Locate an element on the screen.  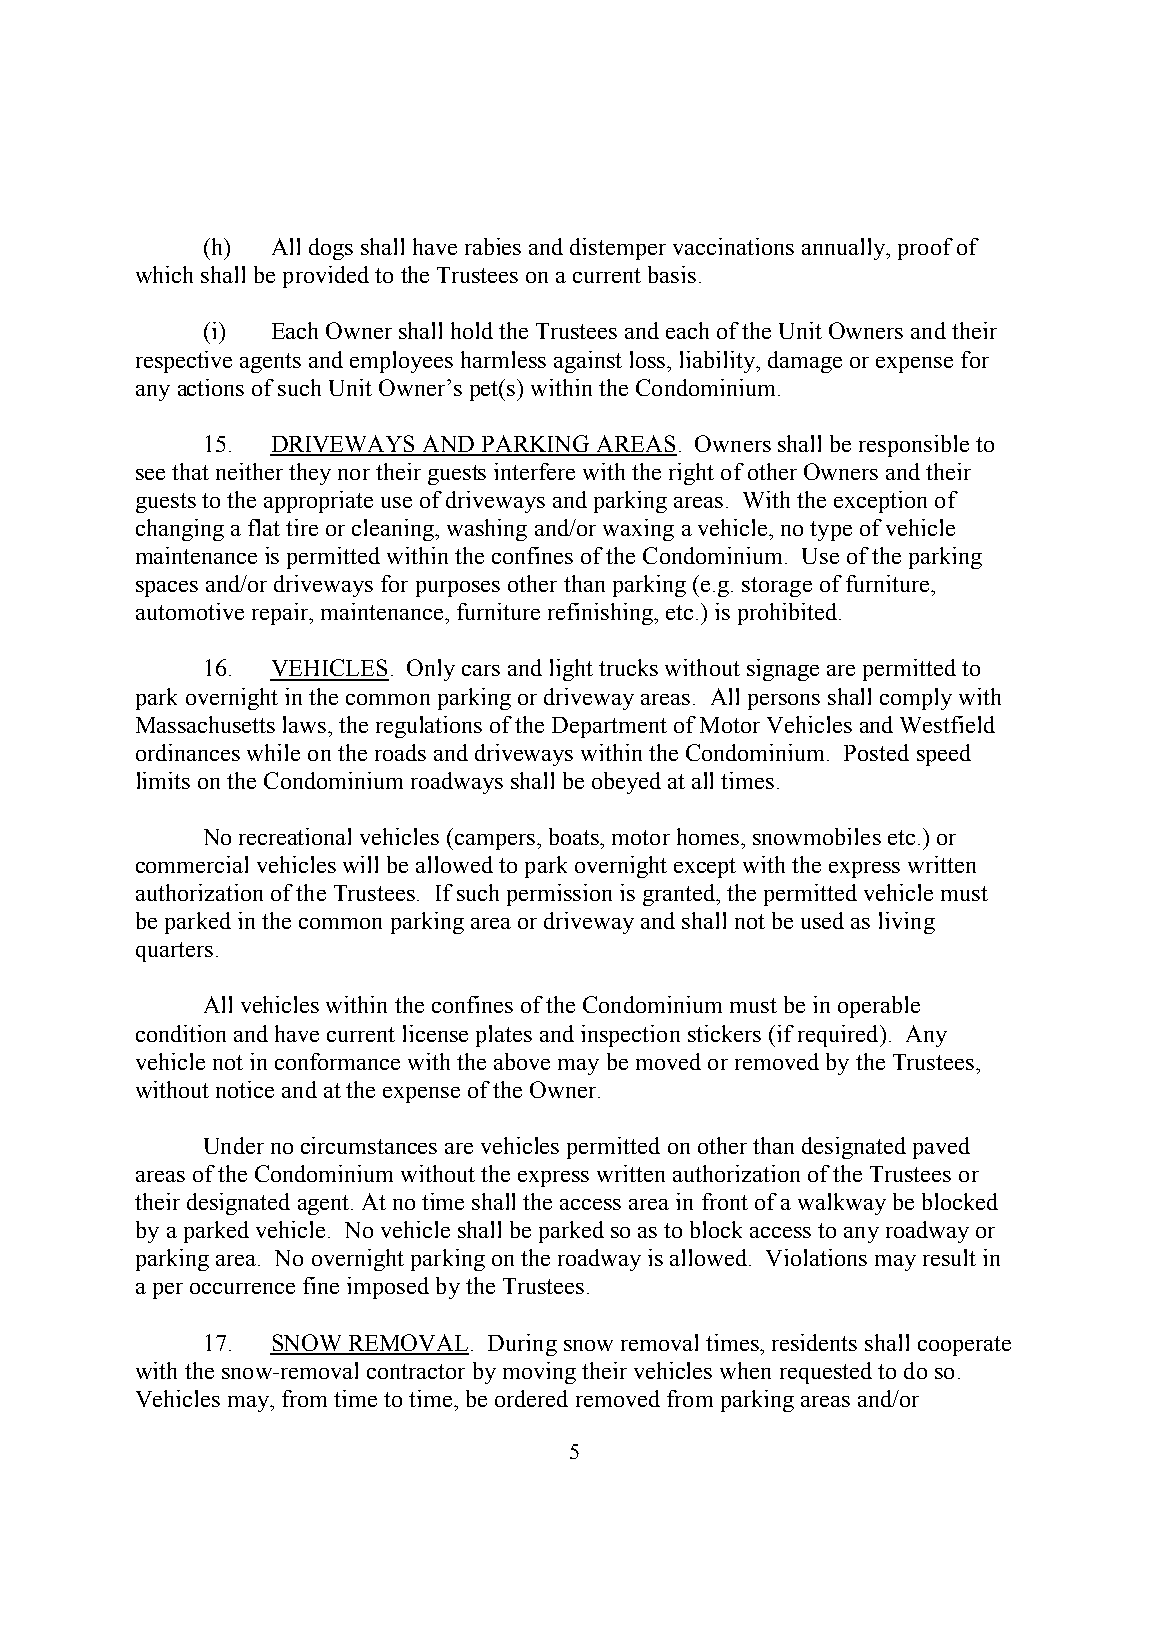
interfere is located at coordinates (534, 471).
